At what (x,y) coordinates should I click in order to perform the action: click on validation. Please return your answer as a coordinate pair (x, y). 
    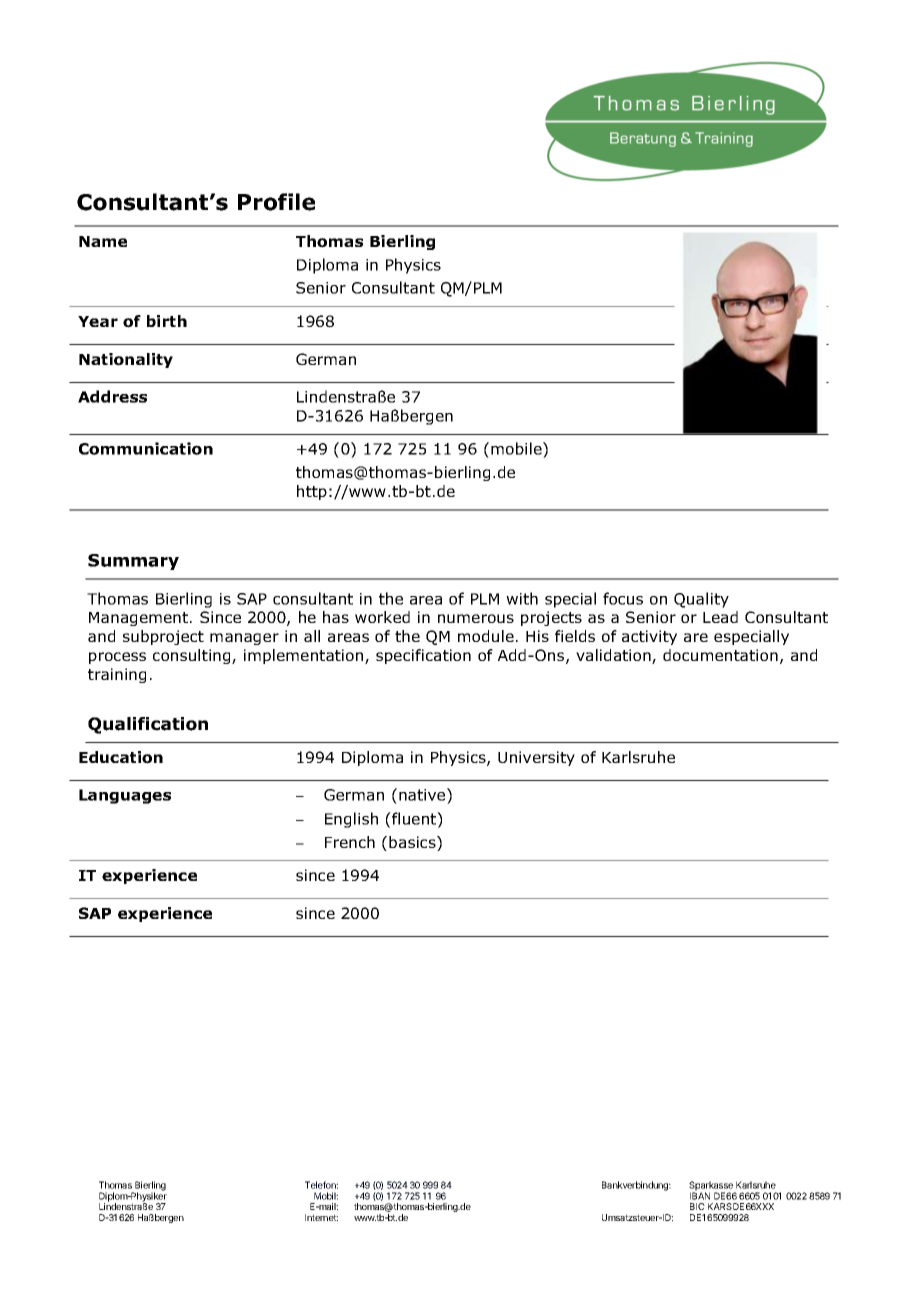
    Looking at the image, I should click on (614, 656).
